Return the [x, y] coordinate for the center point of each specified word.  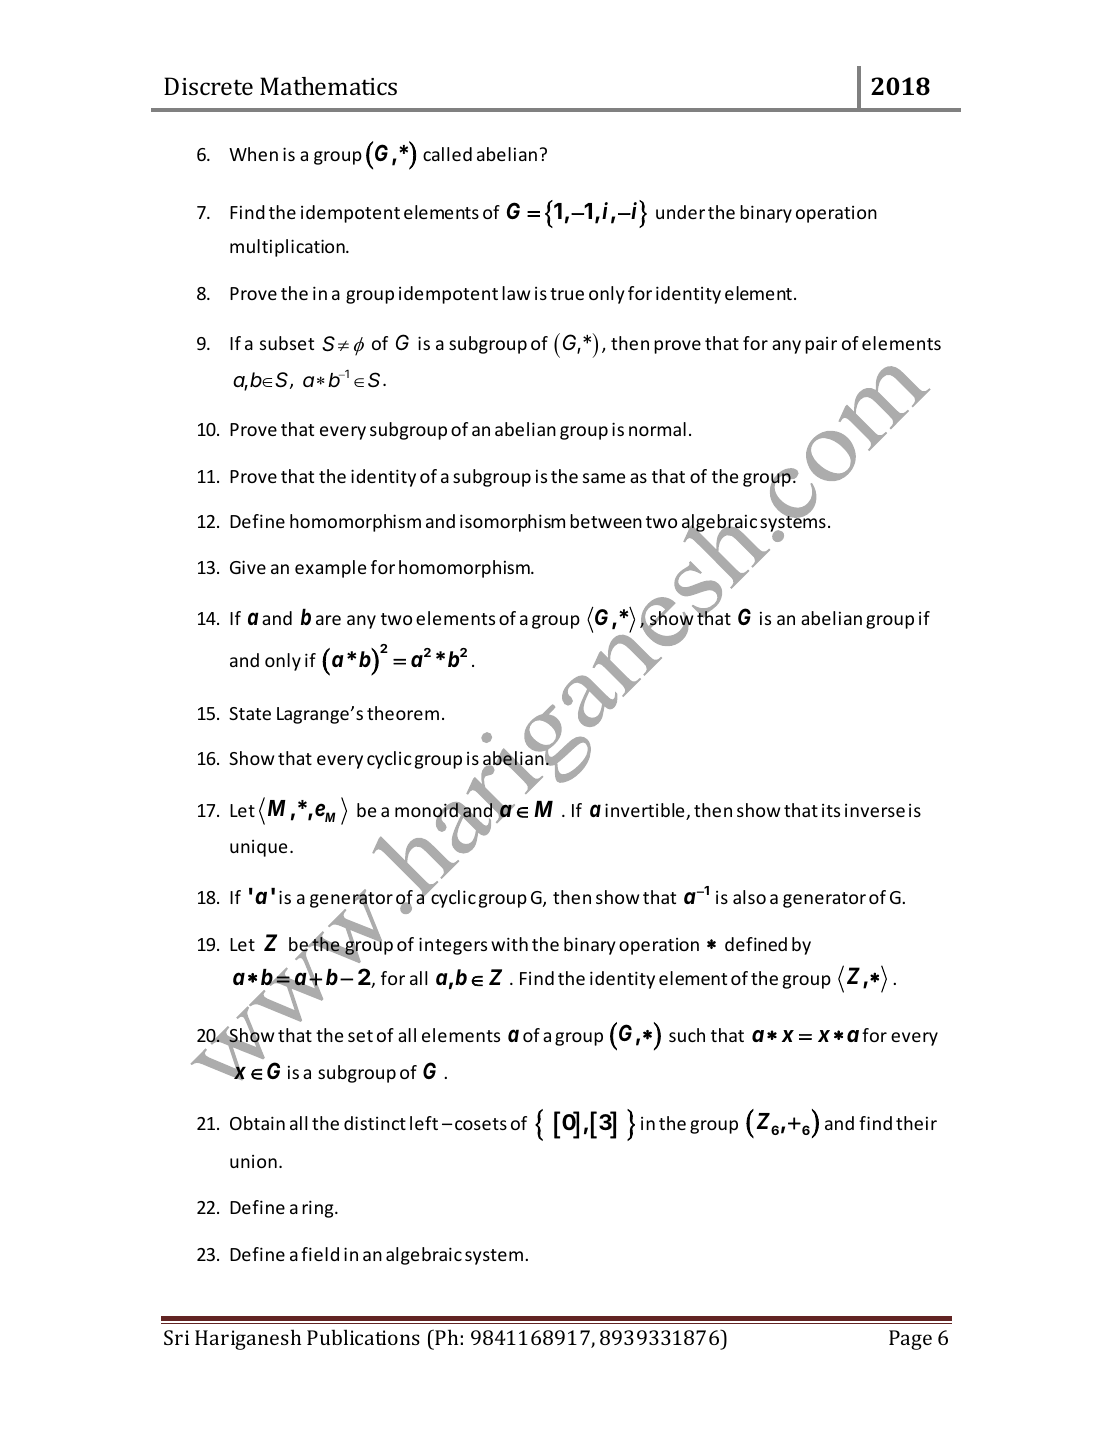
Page [910, 1340]
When [253, 154]
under [680, 212]
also [749, 897]
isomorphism [512, 523]
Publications [363, 1337]
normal [657, 429]
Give [248, 567]
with [509, 944]
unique [258, 848]
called [447, 154]
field [320, 1254]
